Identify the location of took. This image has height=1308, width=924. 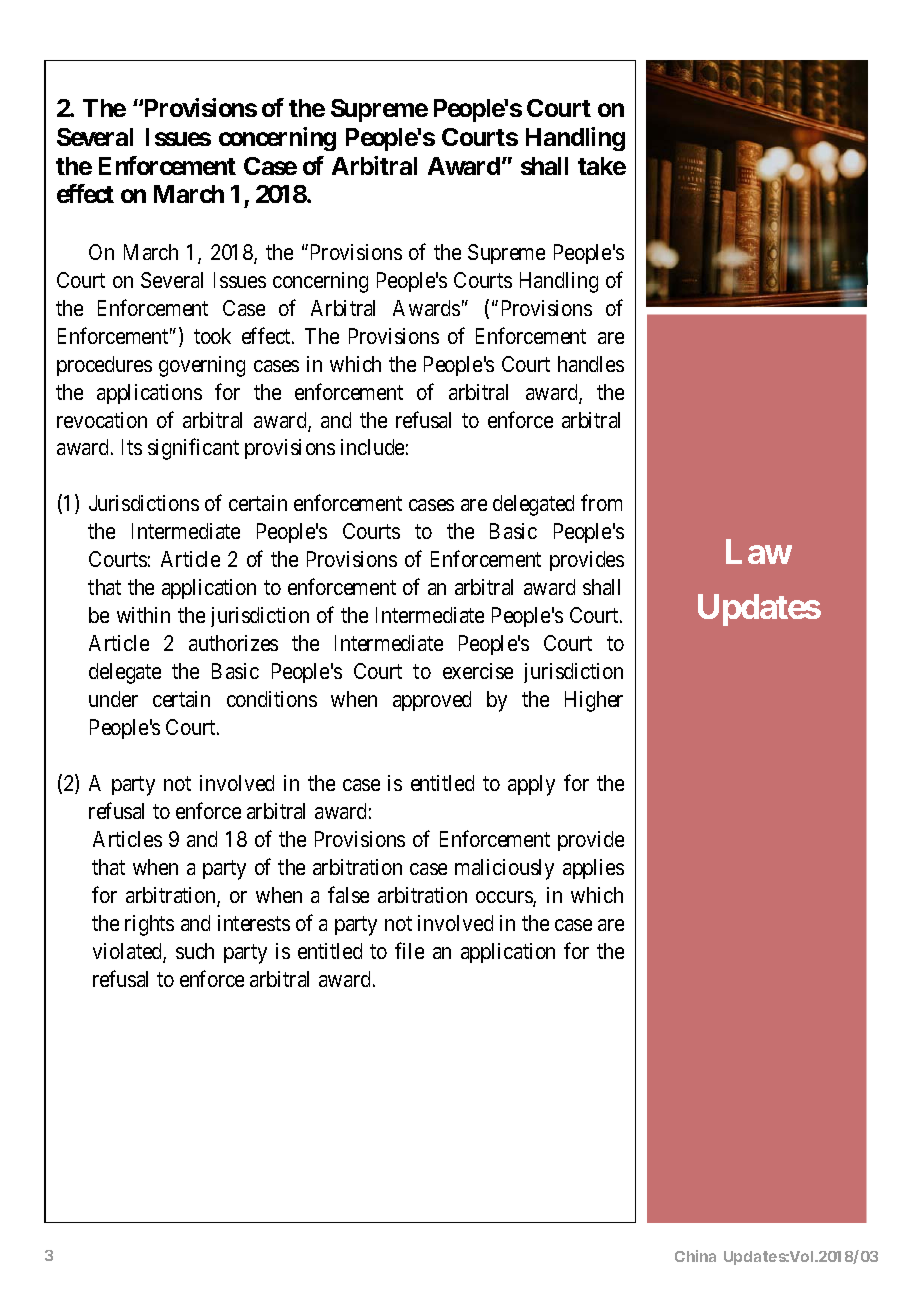
(212, 336).
